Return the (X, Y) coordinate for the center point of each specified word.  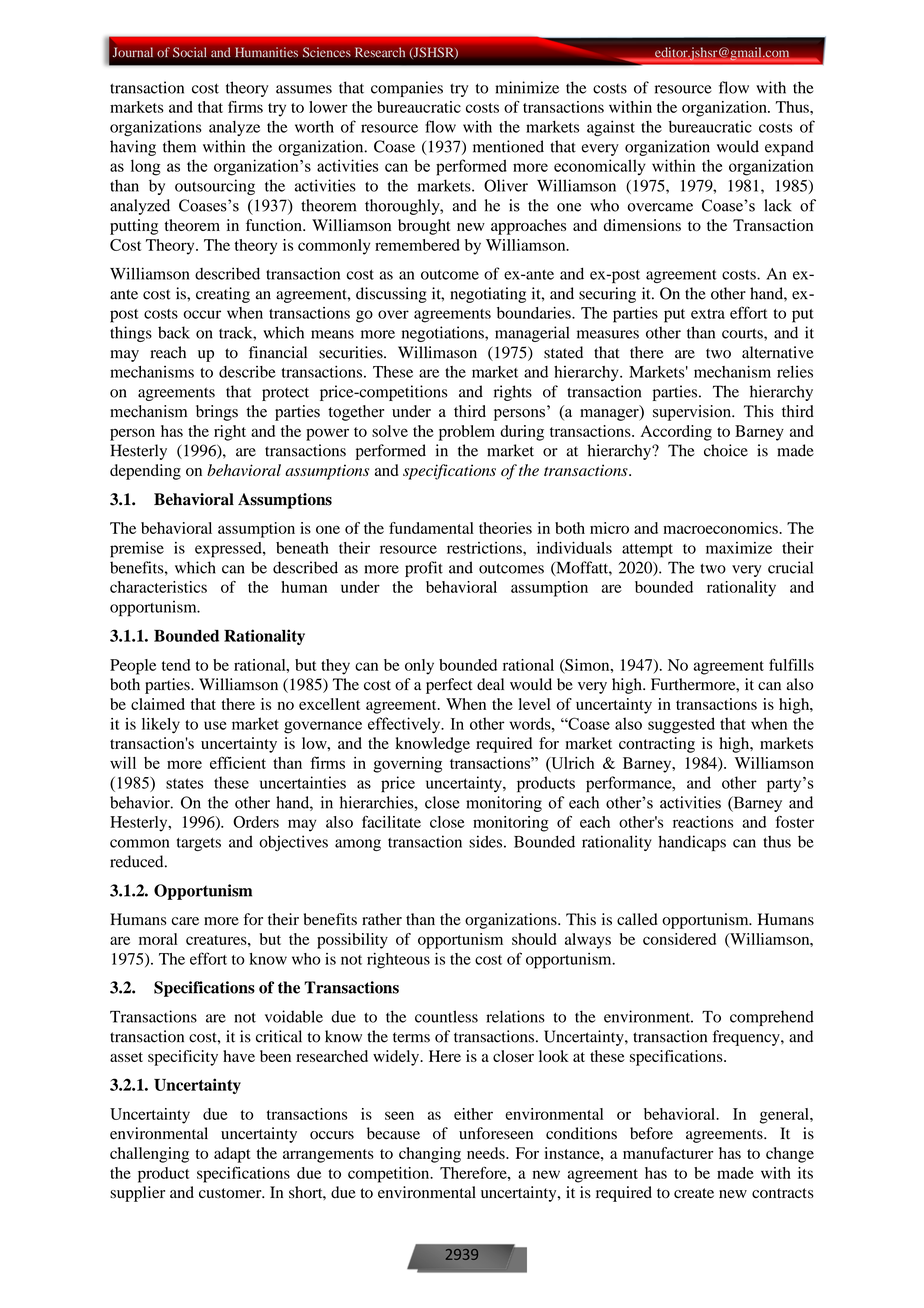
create (694, 1193)
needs (487, 1153)
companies (407, 89)
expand (789, 148)
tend (176, 665)
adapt (232, 1155)
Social (189, 52)
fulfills (791, 664)
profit (424, 569)
